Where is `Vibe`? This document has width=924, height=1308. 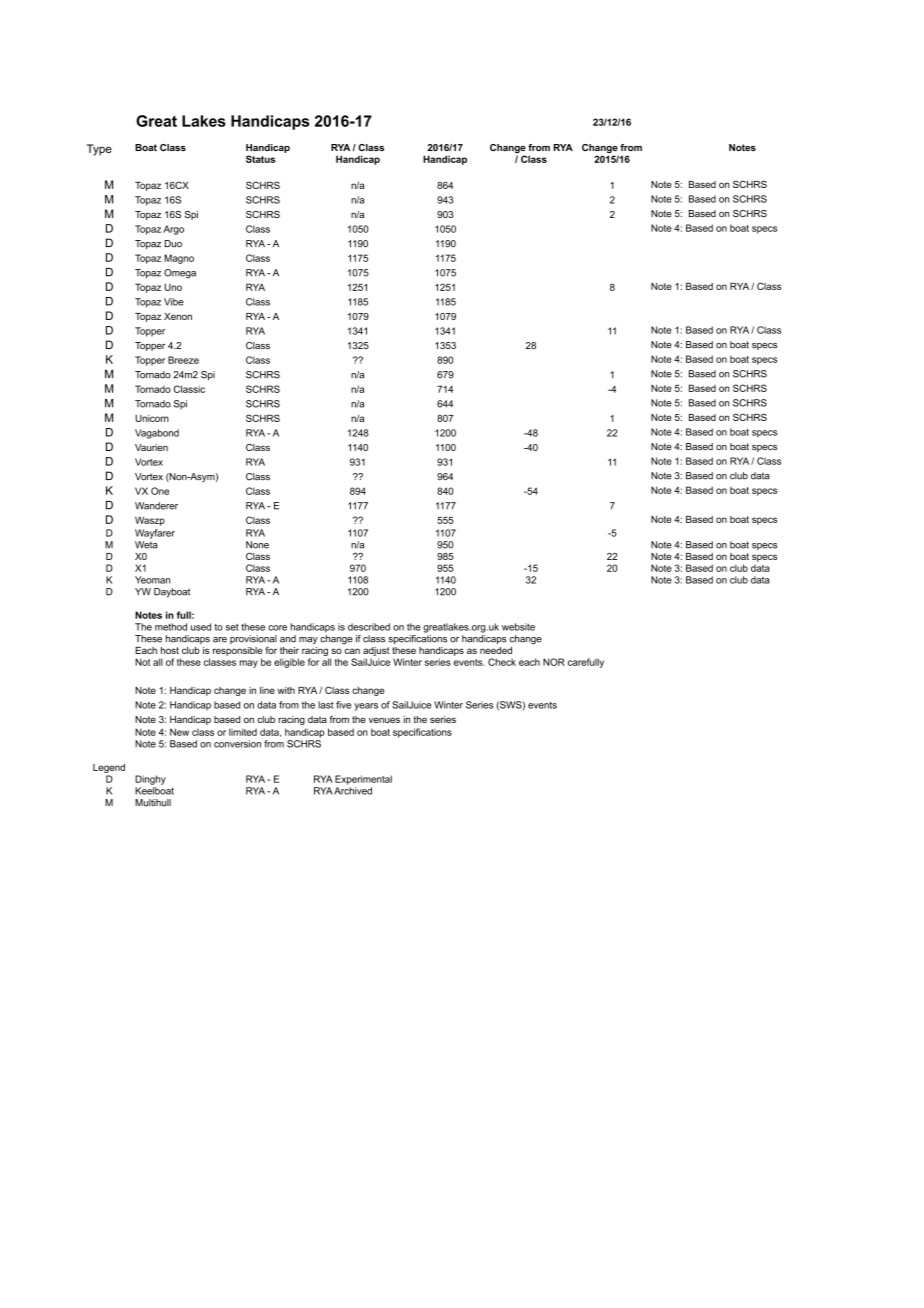
Vibe is located at coordinates (174, 302).
